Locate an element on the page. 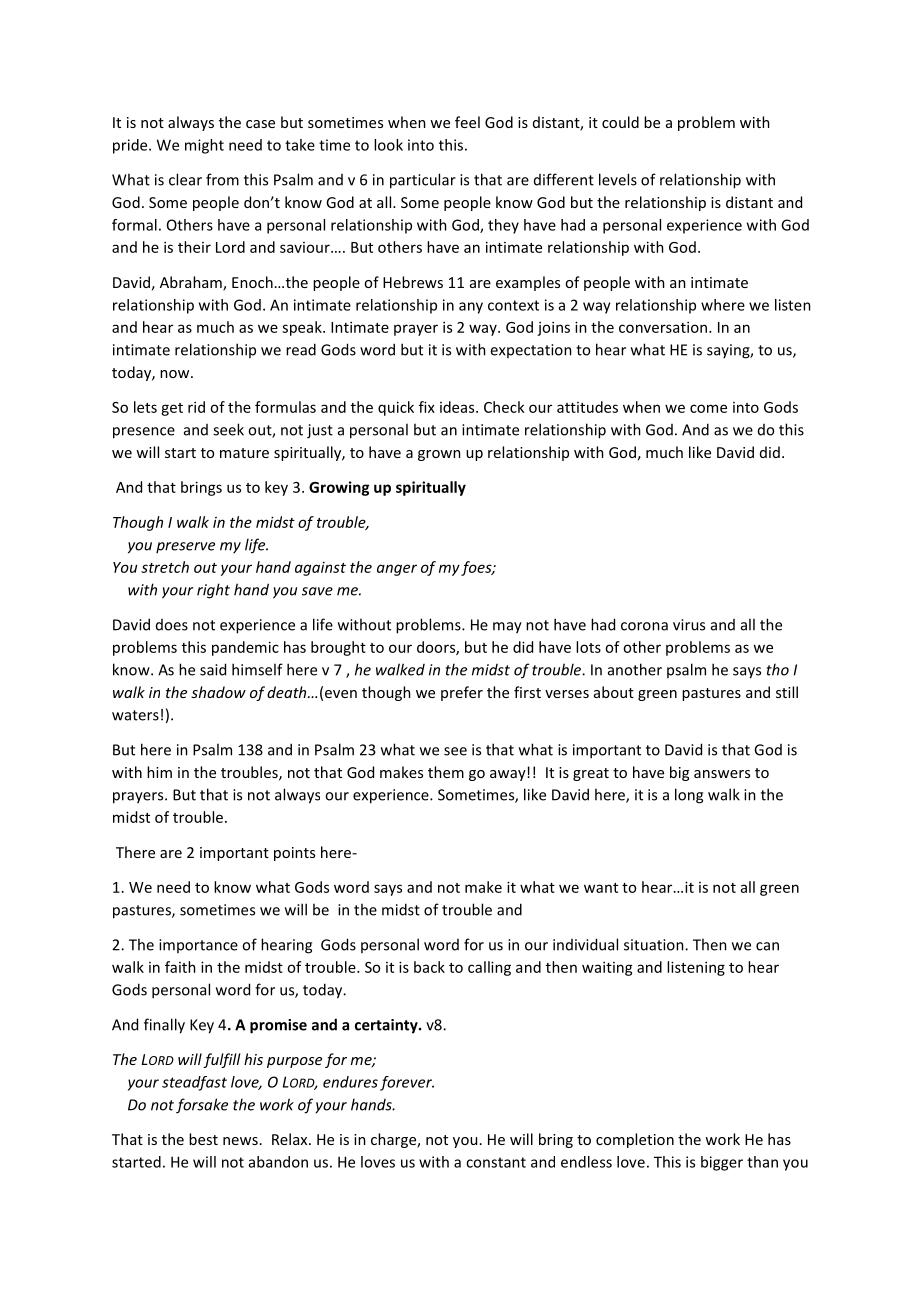  may is located at coordinates (507, 628).
